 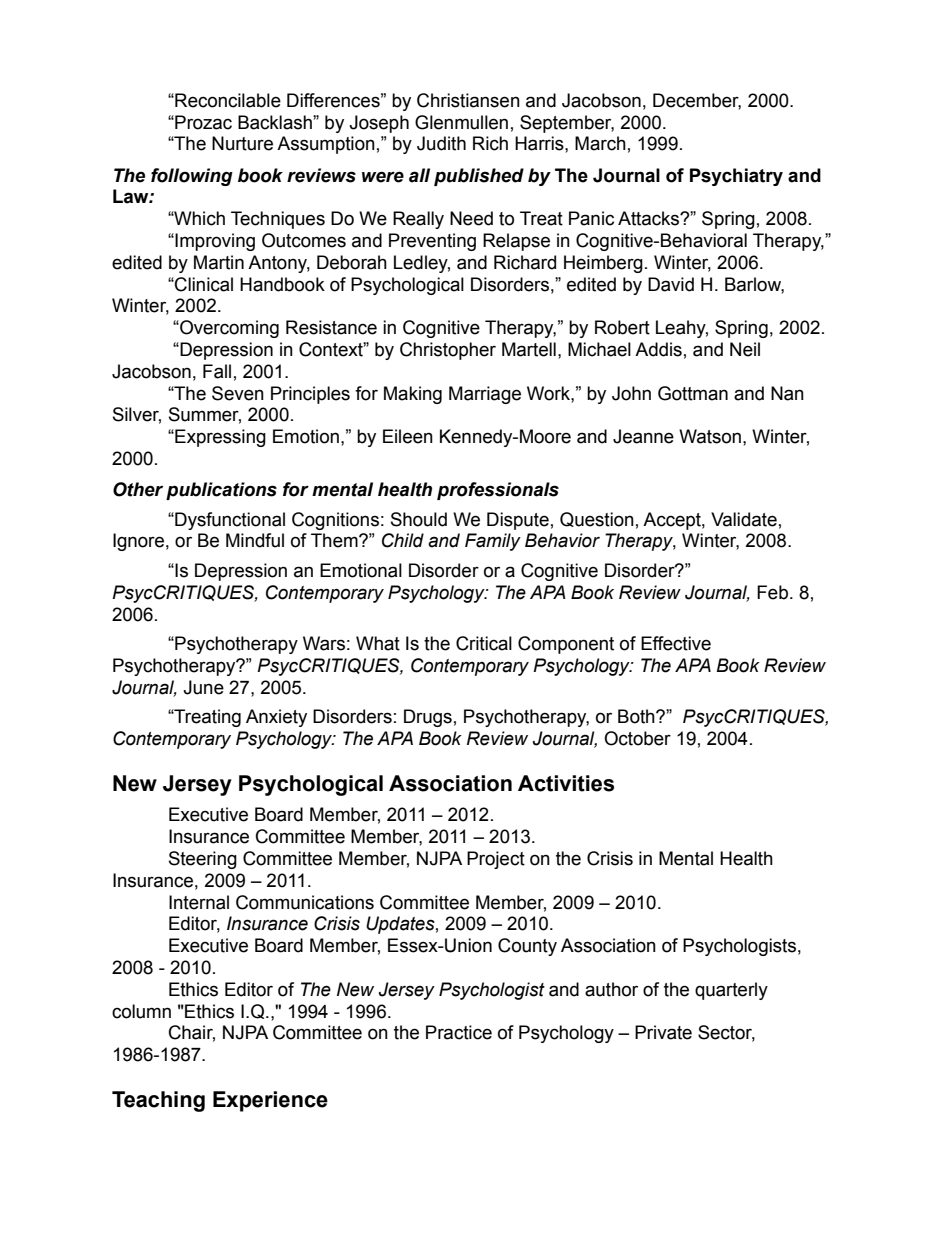 I want to click on Nurture, so click(x=242, y=143).
